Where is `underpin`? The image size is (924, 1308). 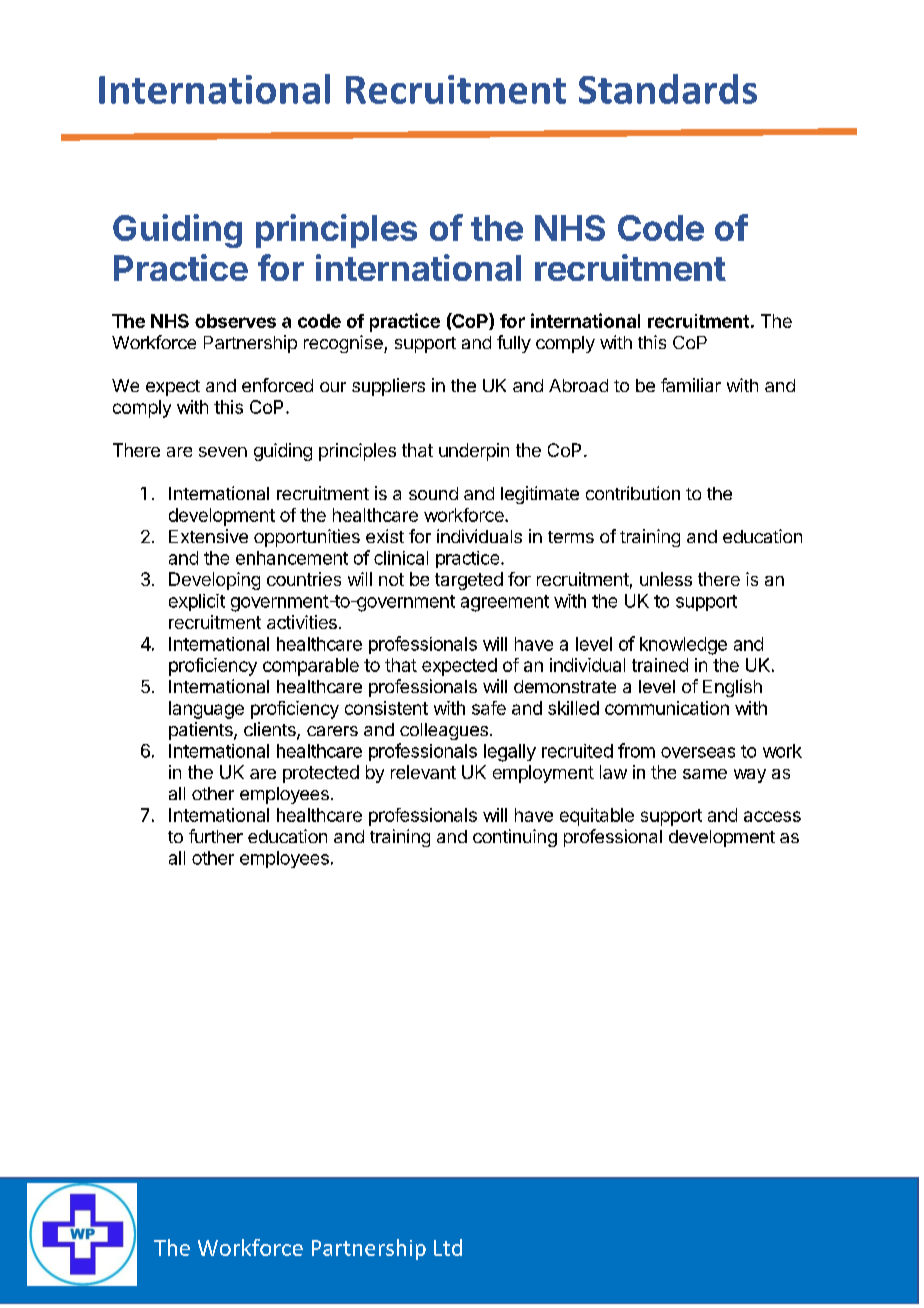
underpin is located at coordinates (474, 452).
